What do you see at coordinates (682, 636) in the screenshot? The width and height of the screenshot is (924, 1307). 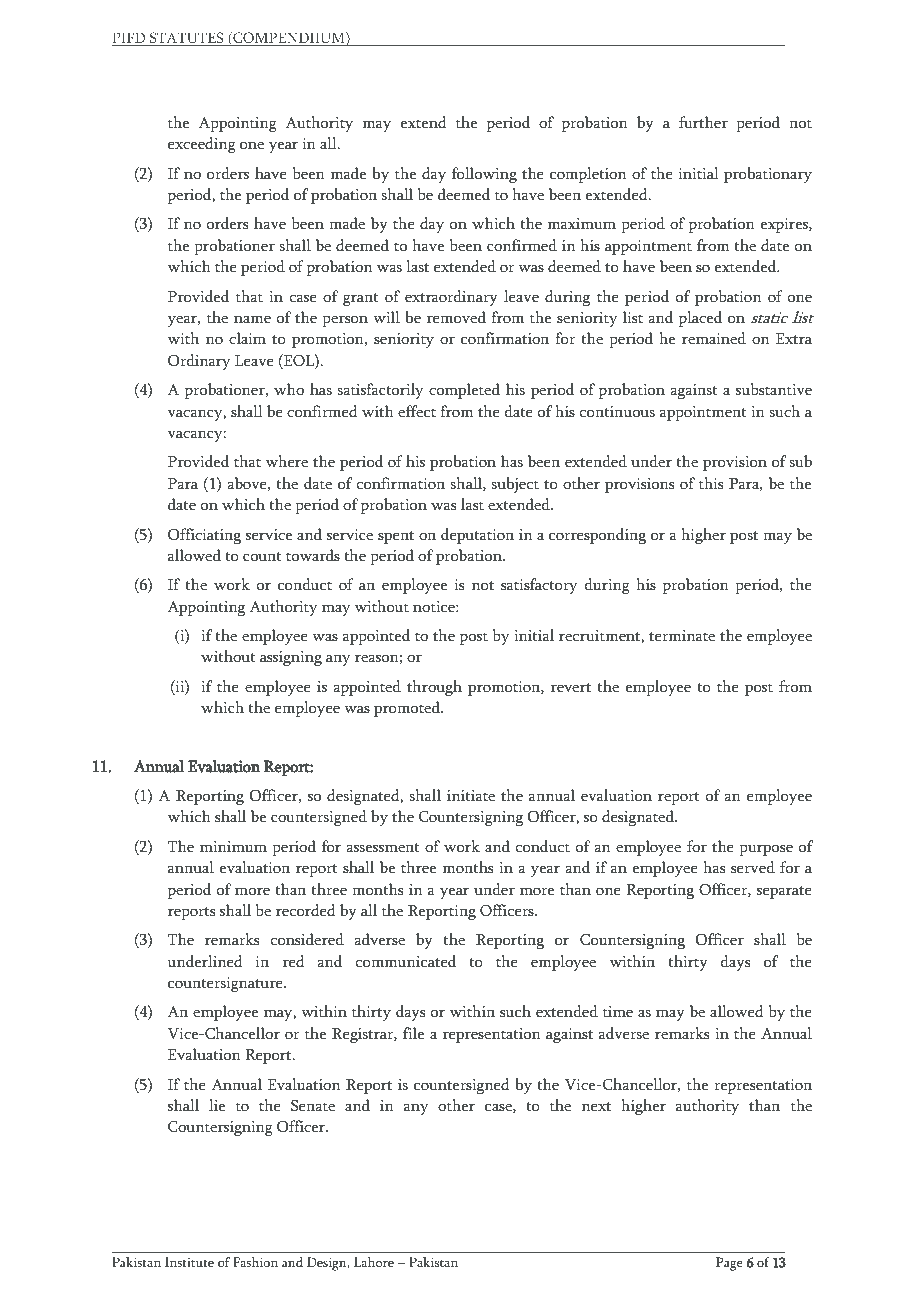 I see `terminate` at bounding box center [682, 636].
